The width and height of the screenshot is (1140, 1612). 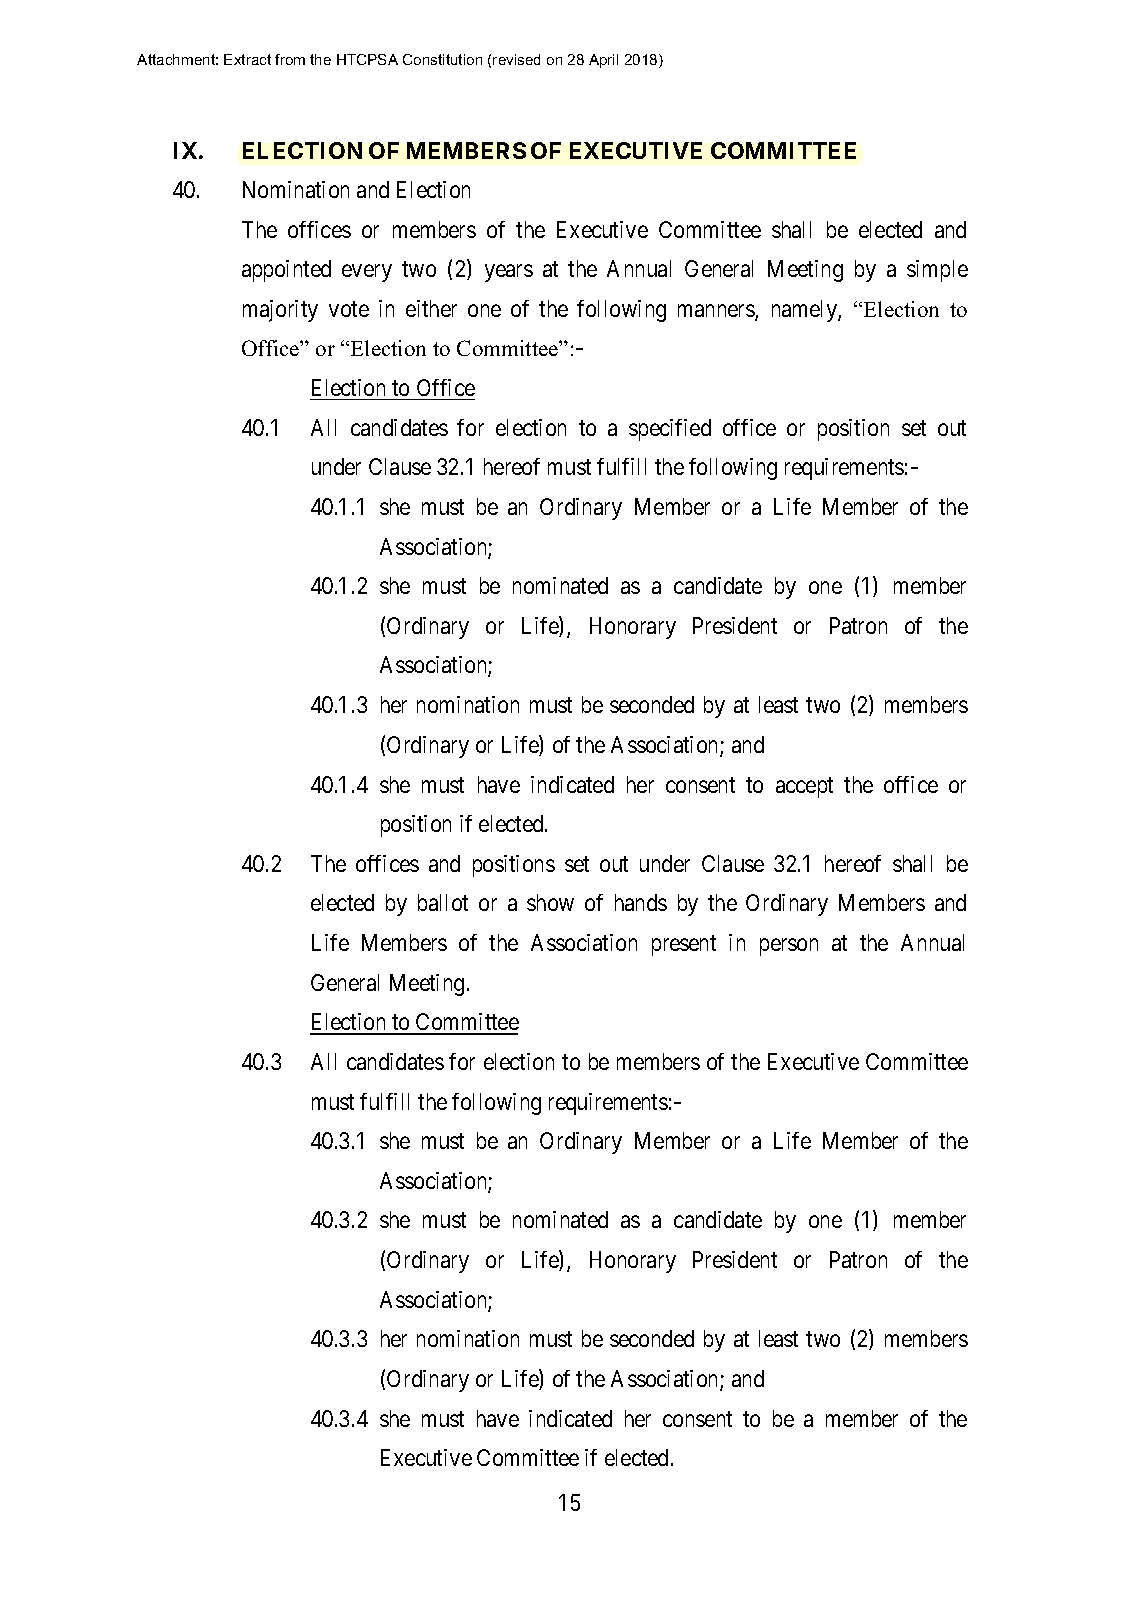 I want to click on specified, so click(x=670, y=430).
